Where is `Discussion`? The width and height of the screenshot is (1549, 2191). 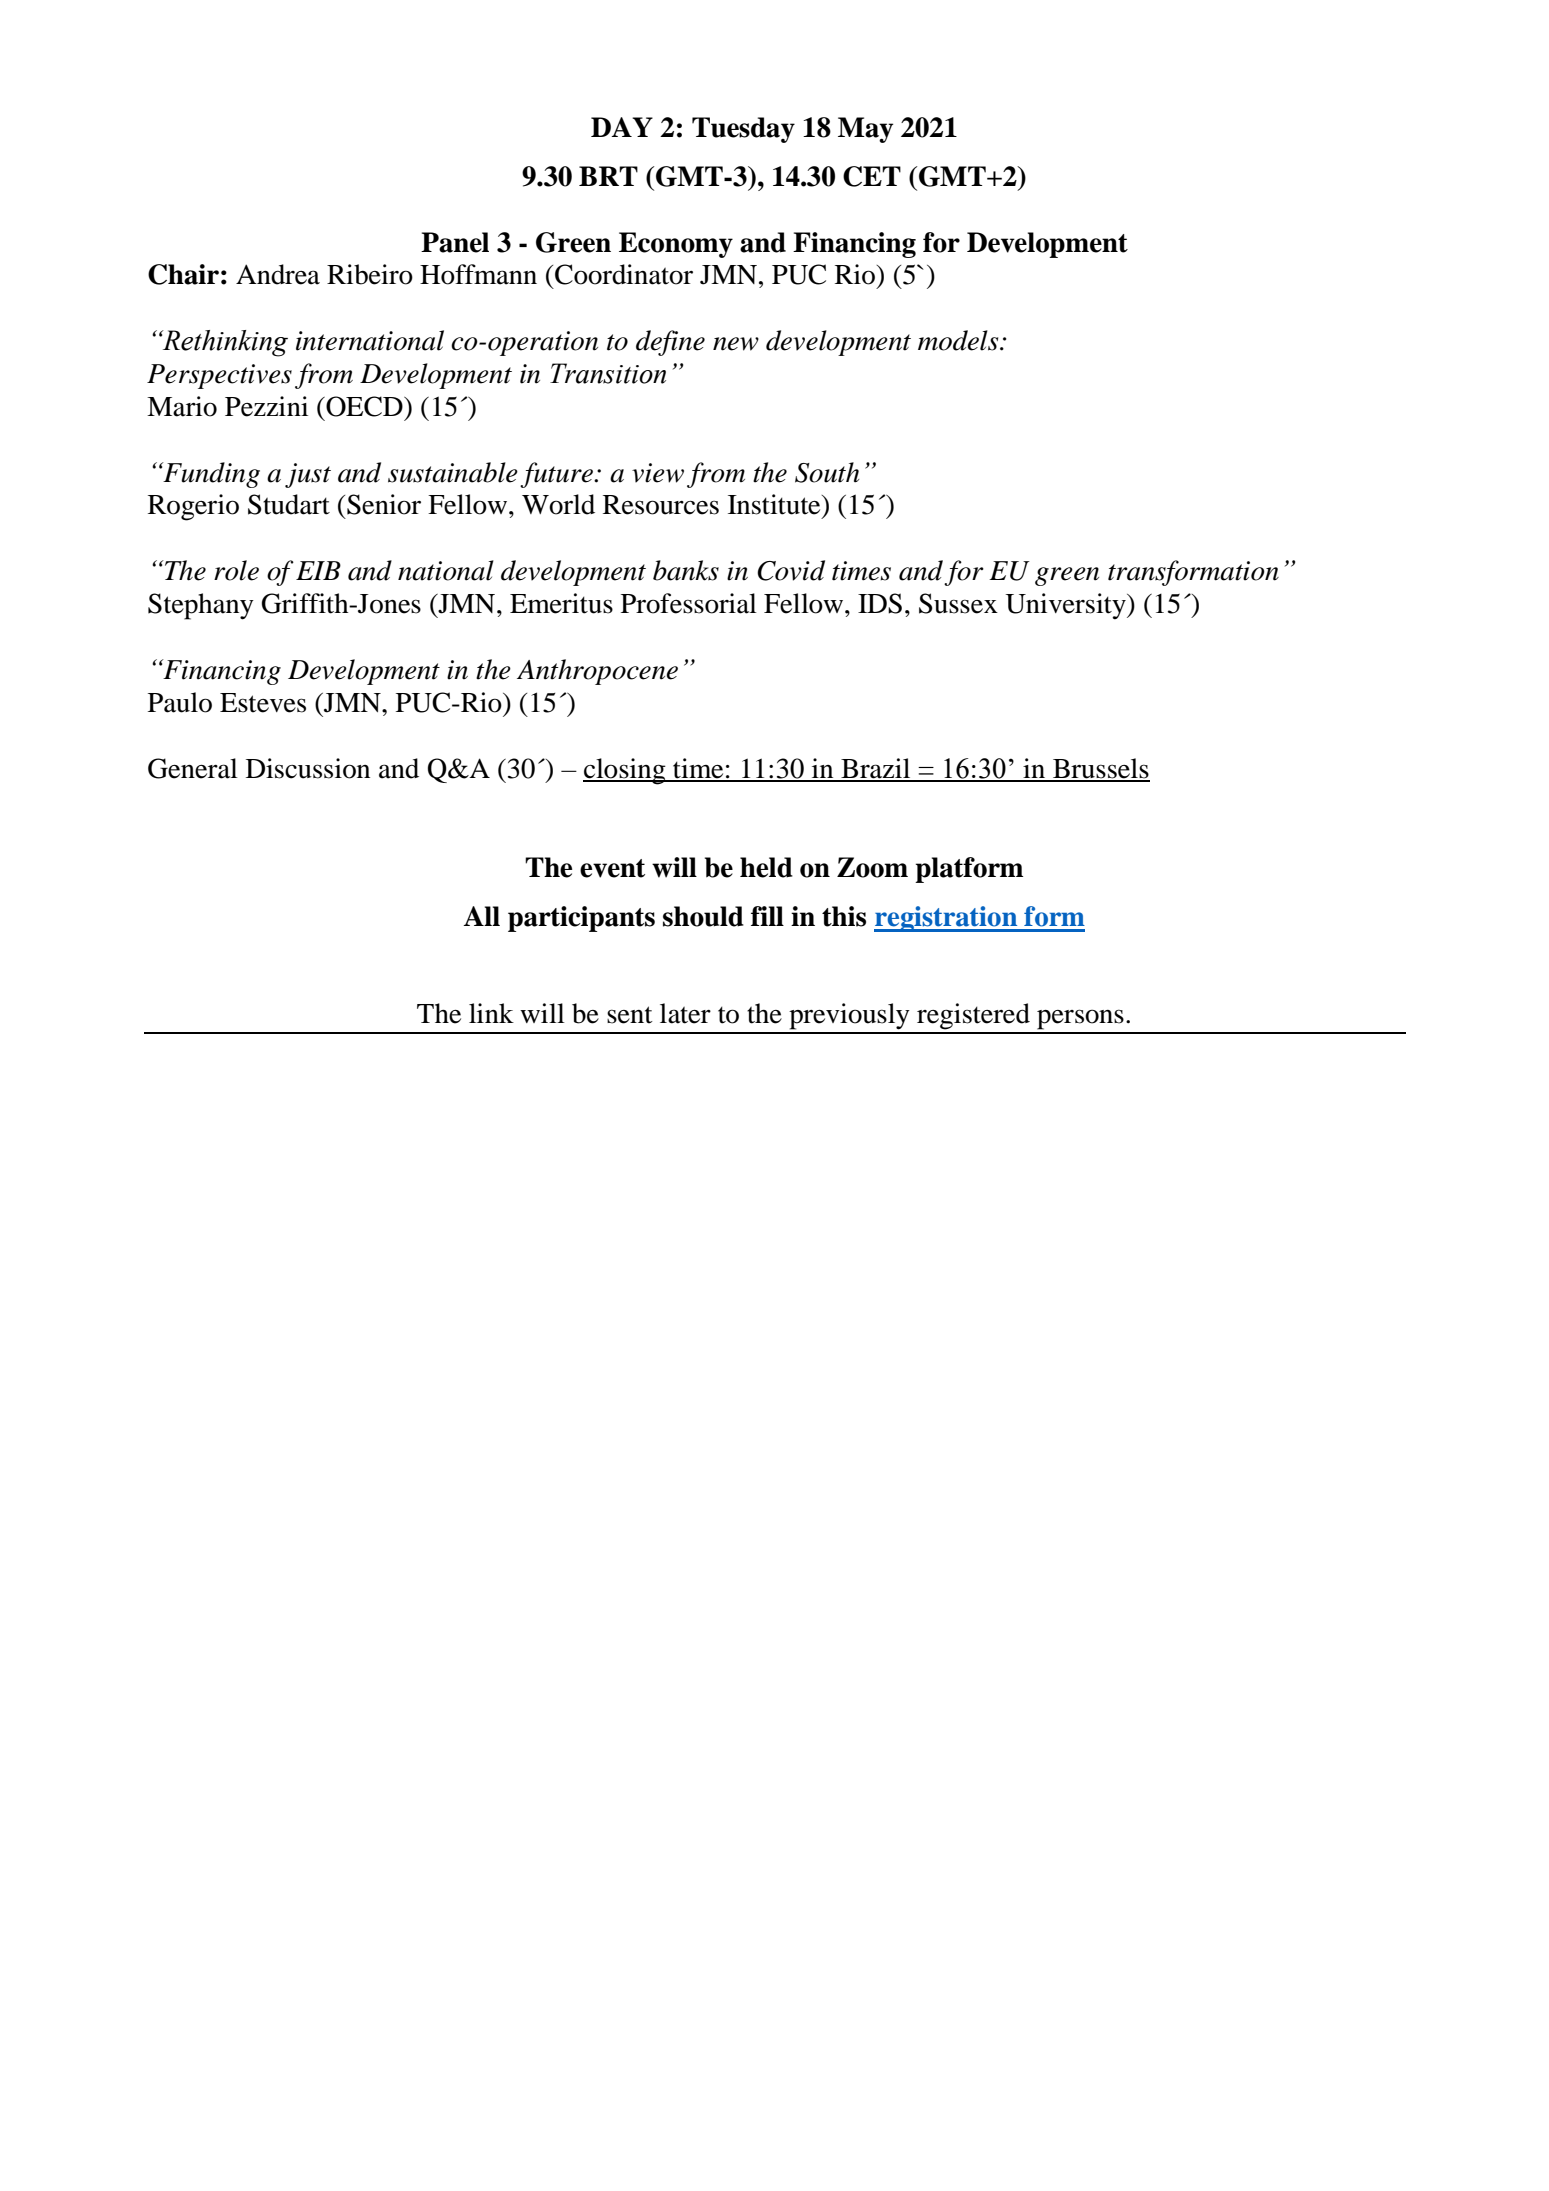
Discussion is located at coordinates (308, 768).
